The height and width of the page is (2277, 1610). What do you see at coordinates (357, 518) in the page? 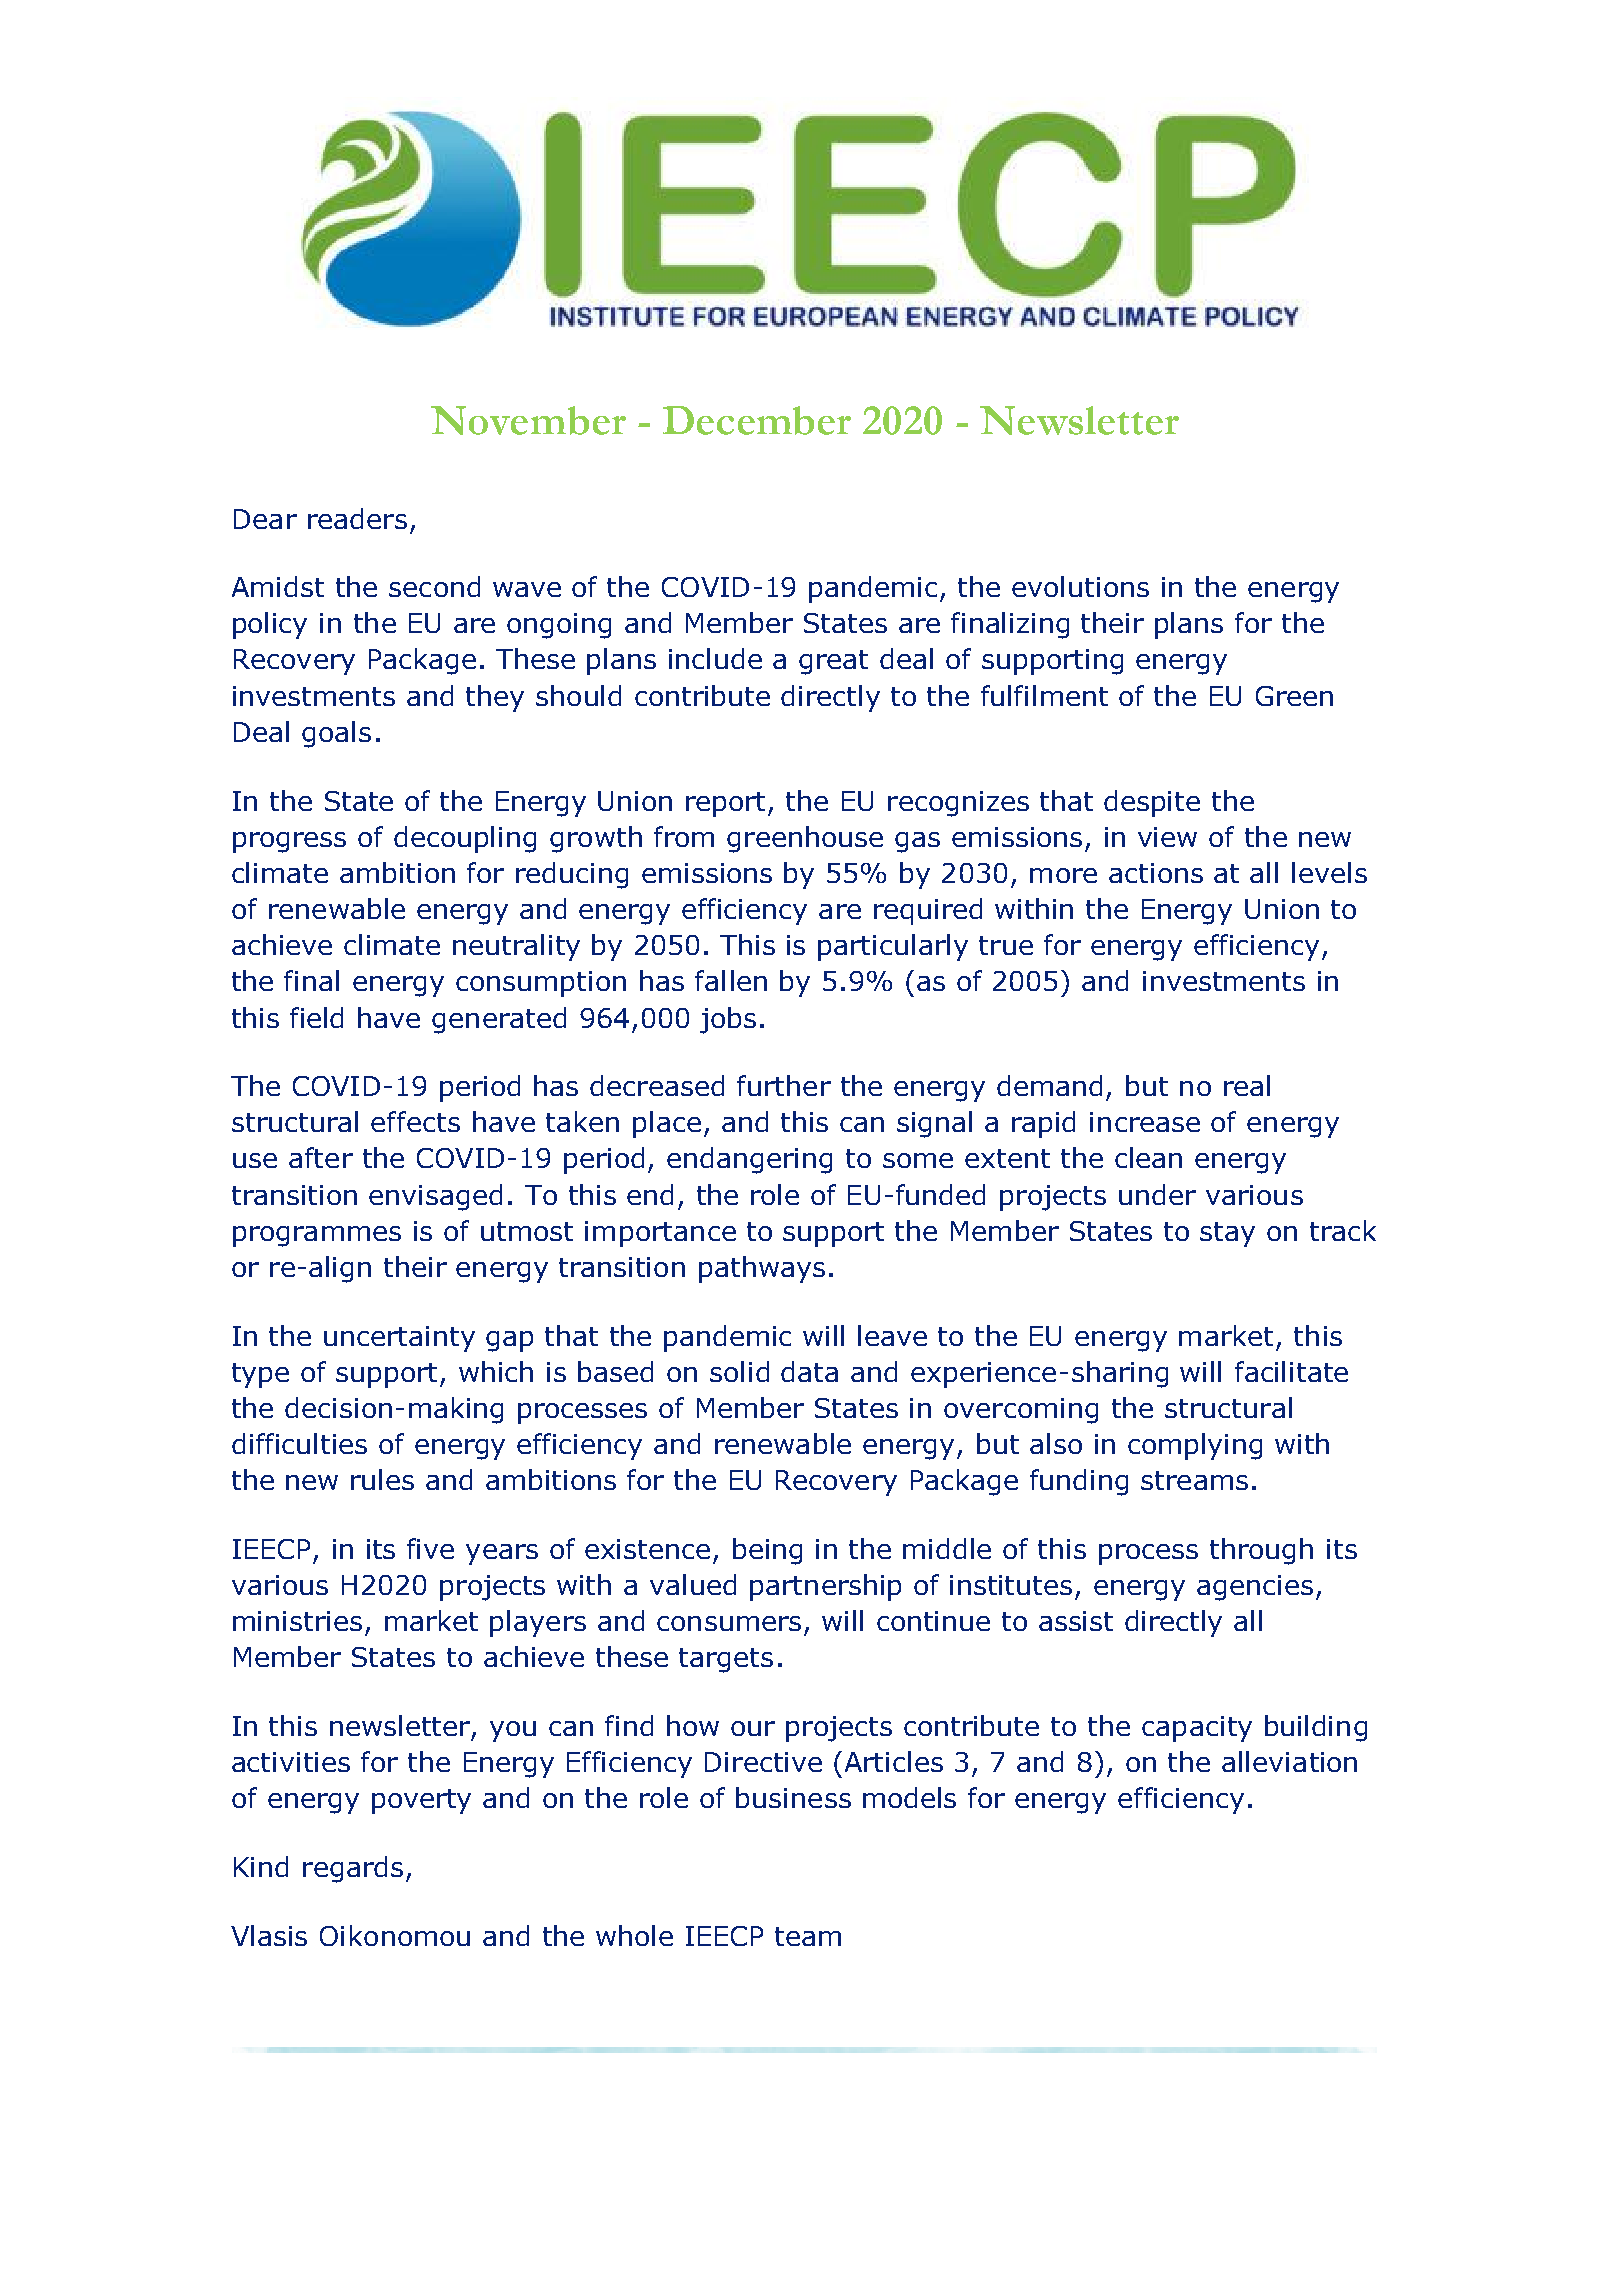
I see `readers` at bounding box center [357, 518].
